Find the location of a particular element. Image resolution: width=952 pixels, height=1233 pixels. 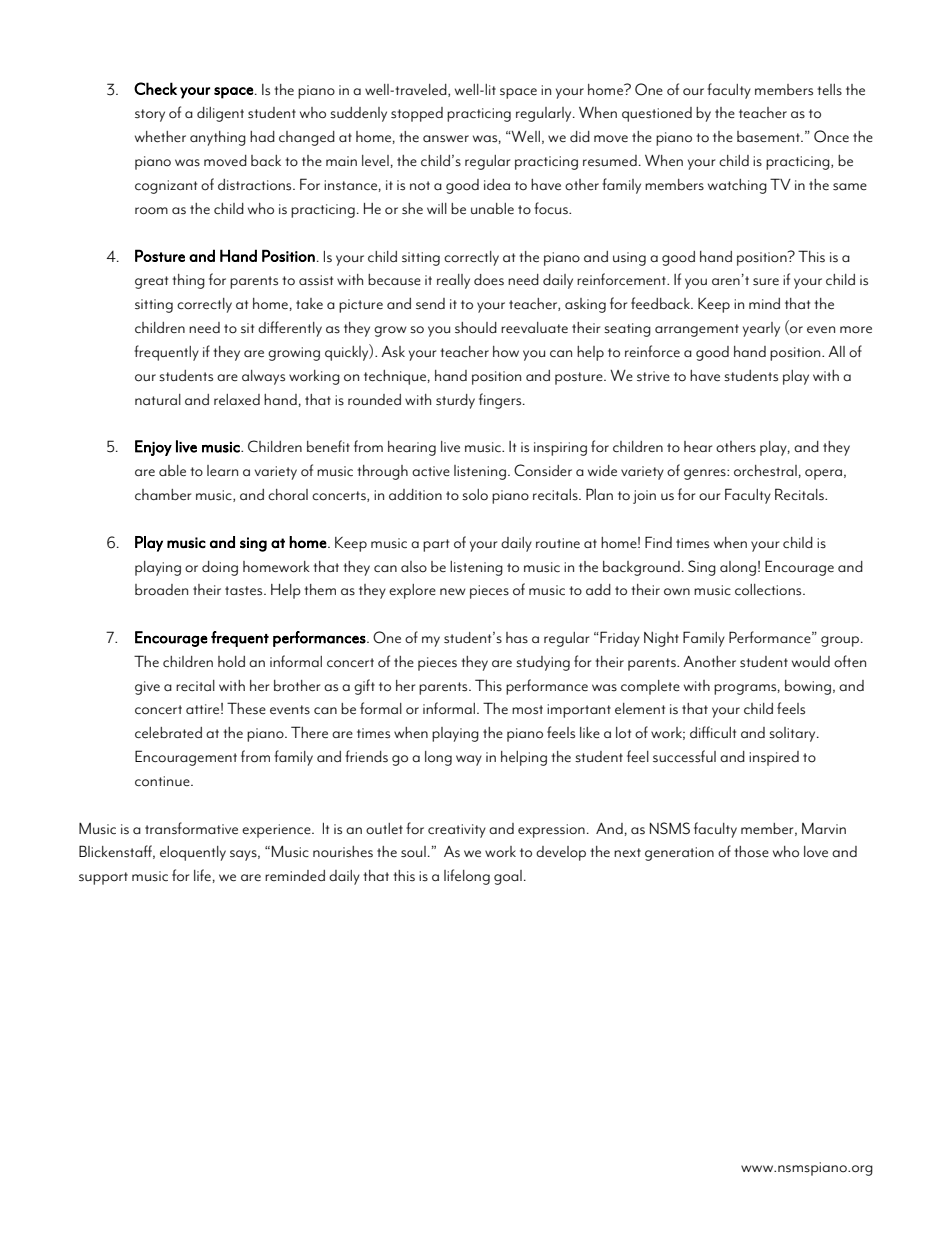

chamber is located at coordinates (163, 495).
